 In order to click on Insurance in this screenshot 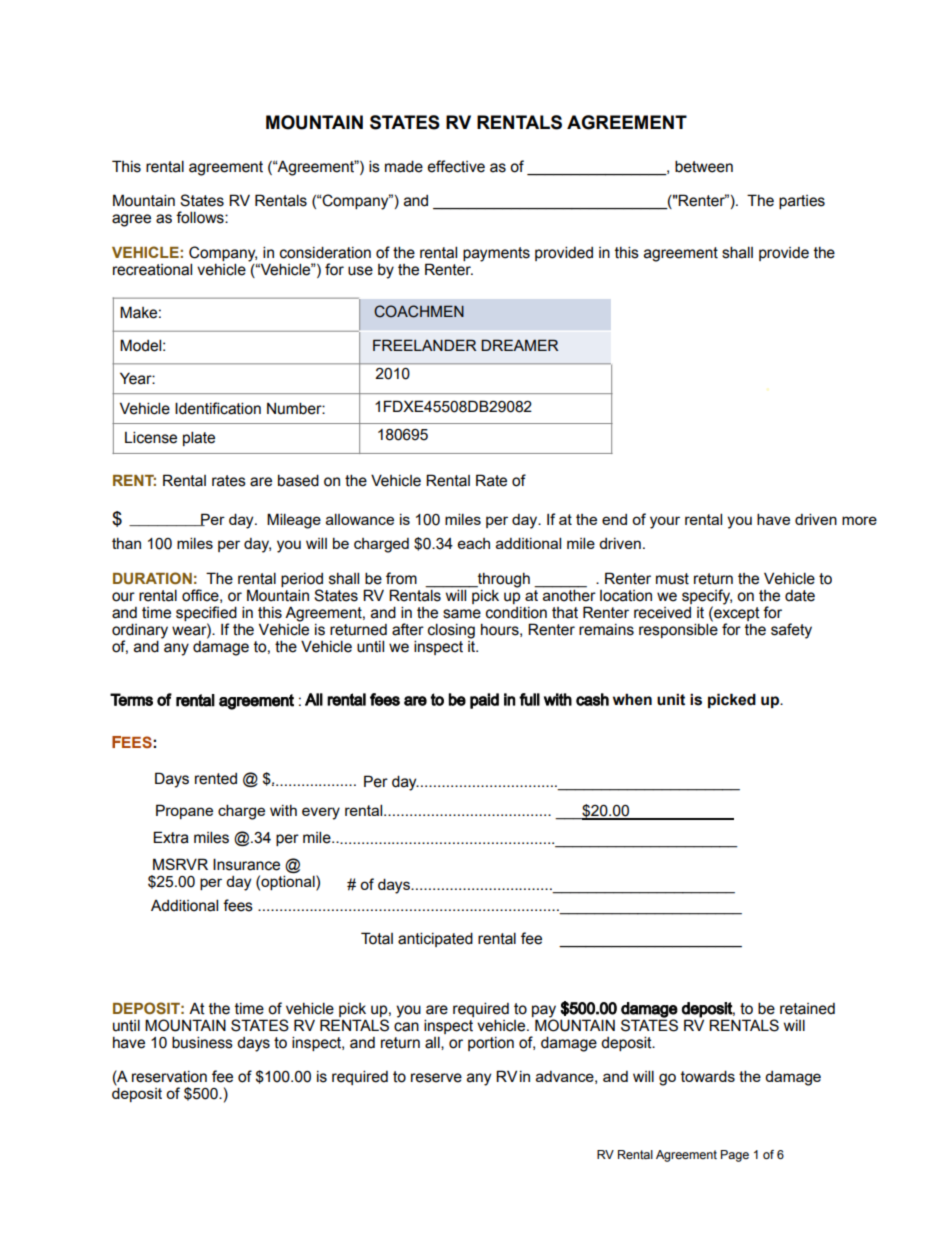, I will do `click(246, 864)`.
